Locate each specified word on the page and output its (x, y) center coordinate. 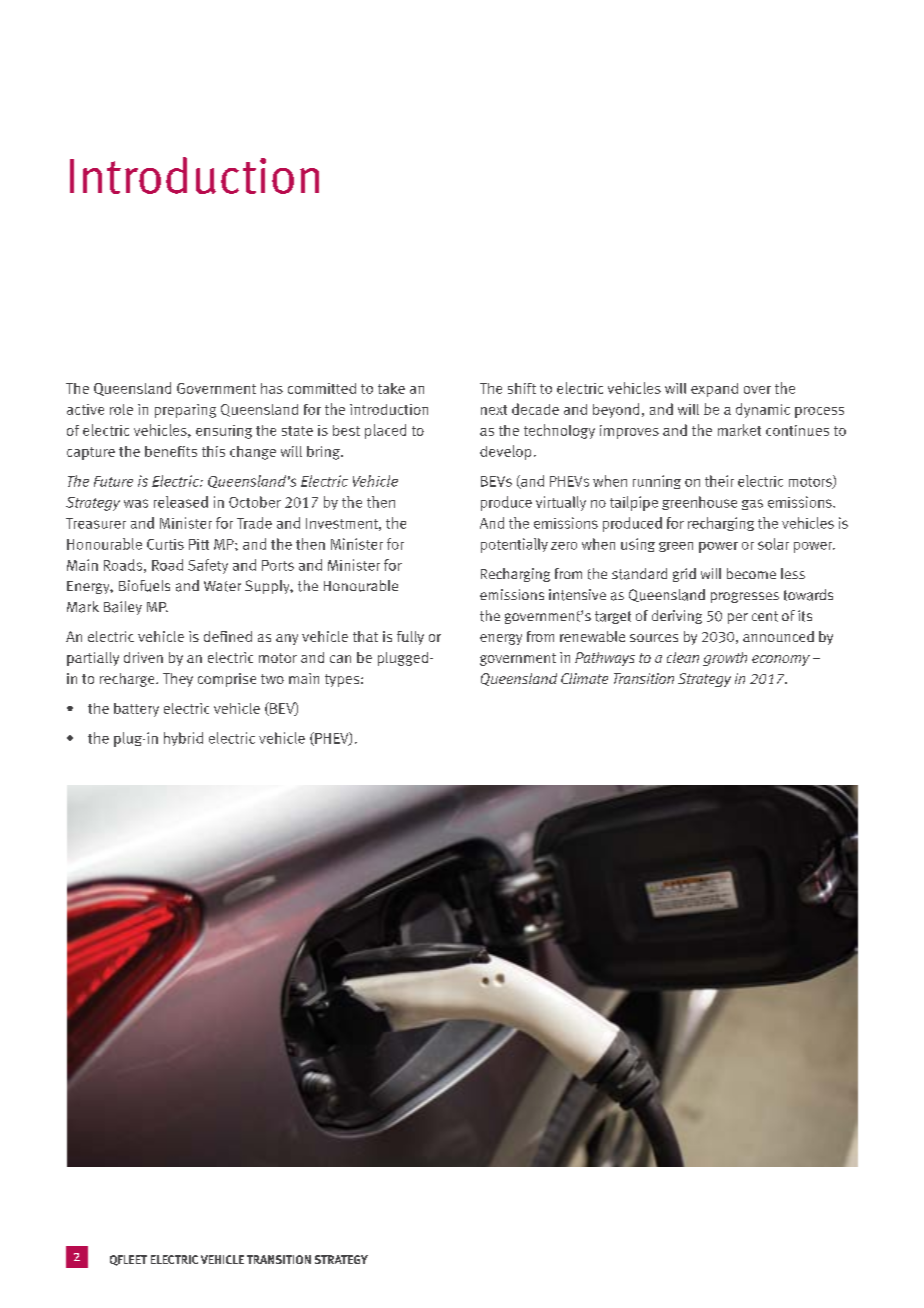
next (494, 410)
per (738, 618)
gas (752, 504)
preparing (185, 411)
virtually (561, 503)
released (181, 502)
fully (410, 638)
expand (714, 390)
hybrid (183, 739)
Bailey (123, 608)
